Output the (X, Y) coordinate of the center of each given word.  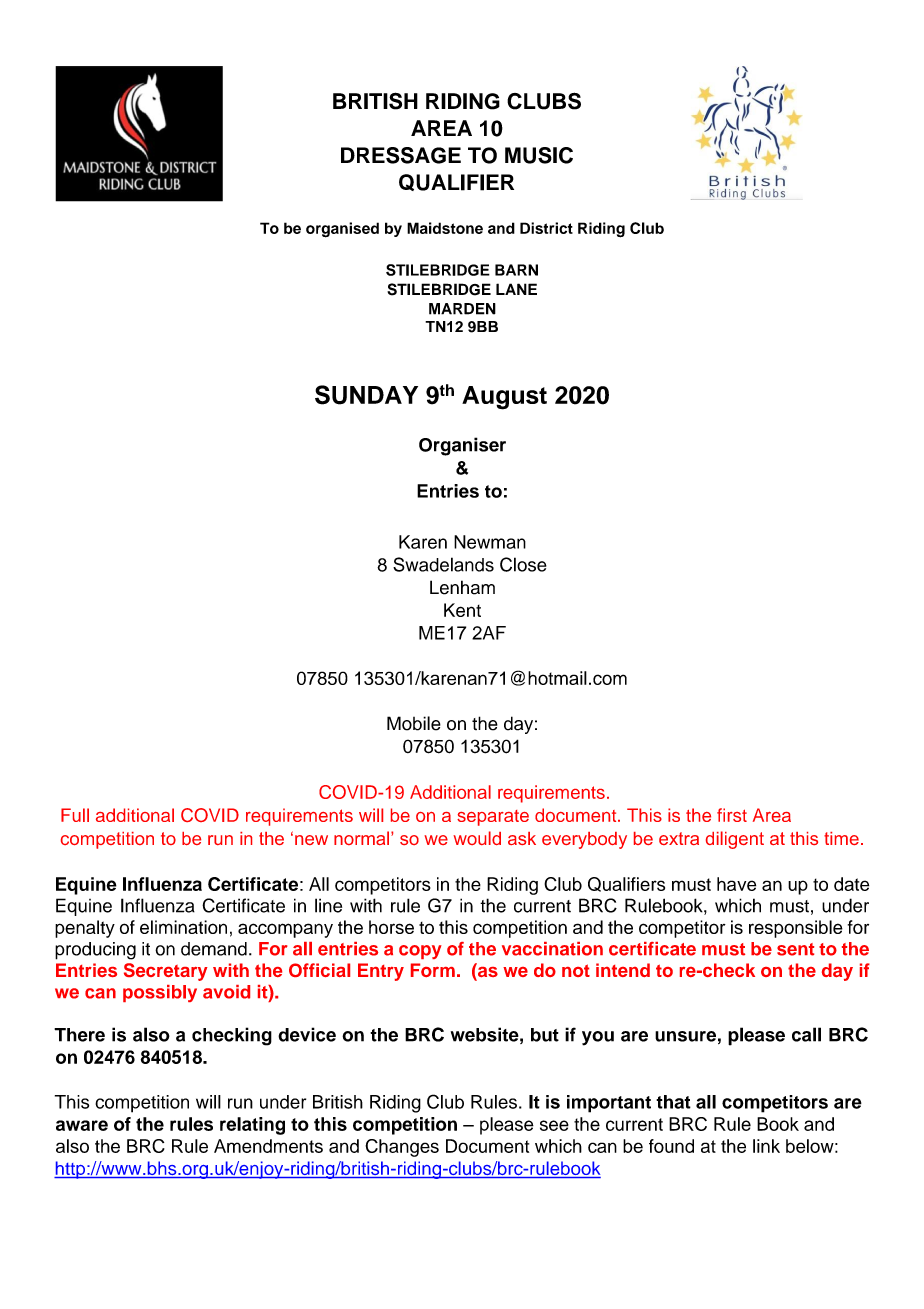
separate (493, 818)
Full (75, 815)
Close (523, 564)
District (546, 228)
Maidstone (445, 228)
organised (342, 230)
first (732, 815)
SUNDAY (366, 395)
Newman (490, 542)
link (766, 1146)
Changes (402, 1148)
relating (252, 1126)
